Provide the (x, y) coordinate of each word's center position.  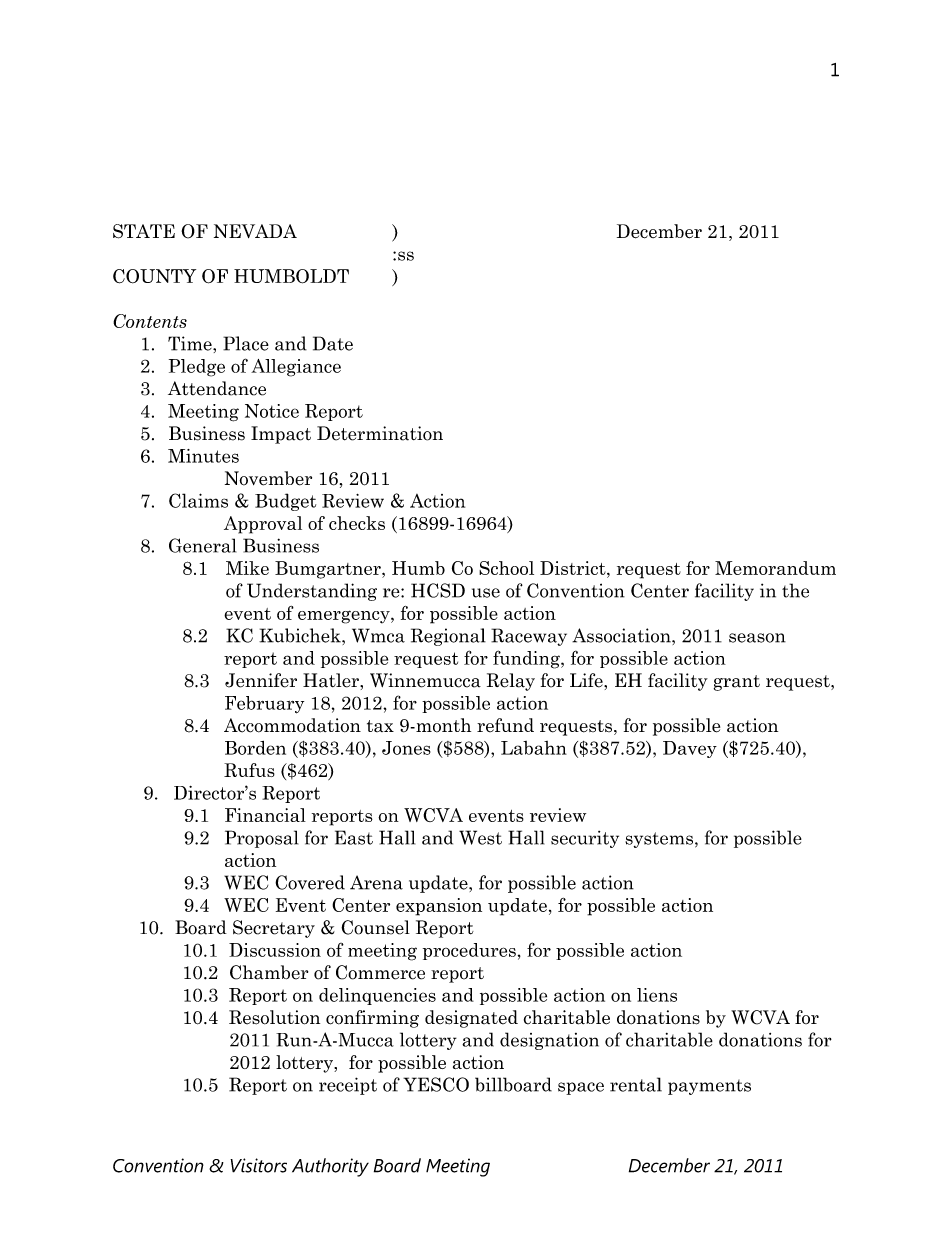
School (506, 568)
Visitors (258, 1165)
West (480, 837)
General (202, 545)
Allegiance (296, 368)
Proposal (261, 839)
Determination (380, 433)
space (581, 1088)
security (585, 839)
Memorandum (775, 568)
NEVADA (255, 231)
